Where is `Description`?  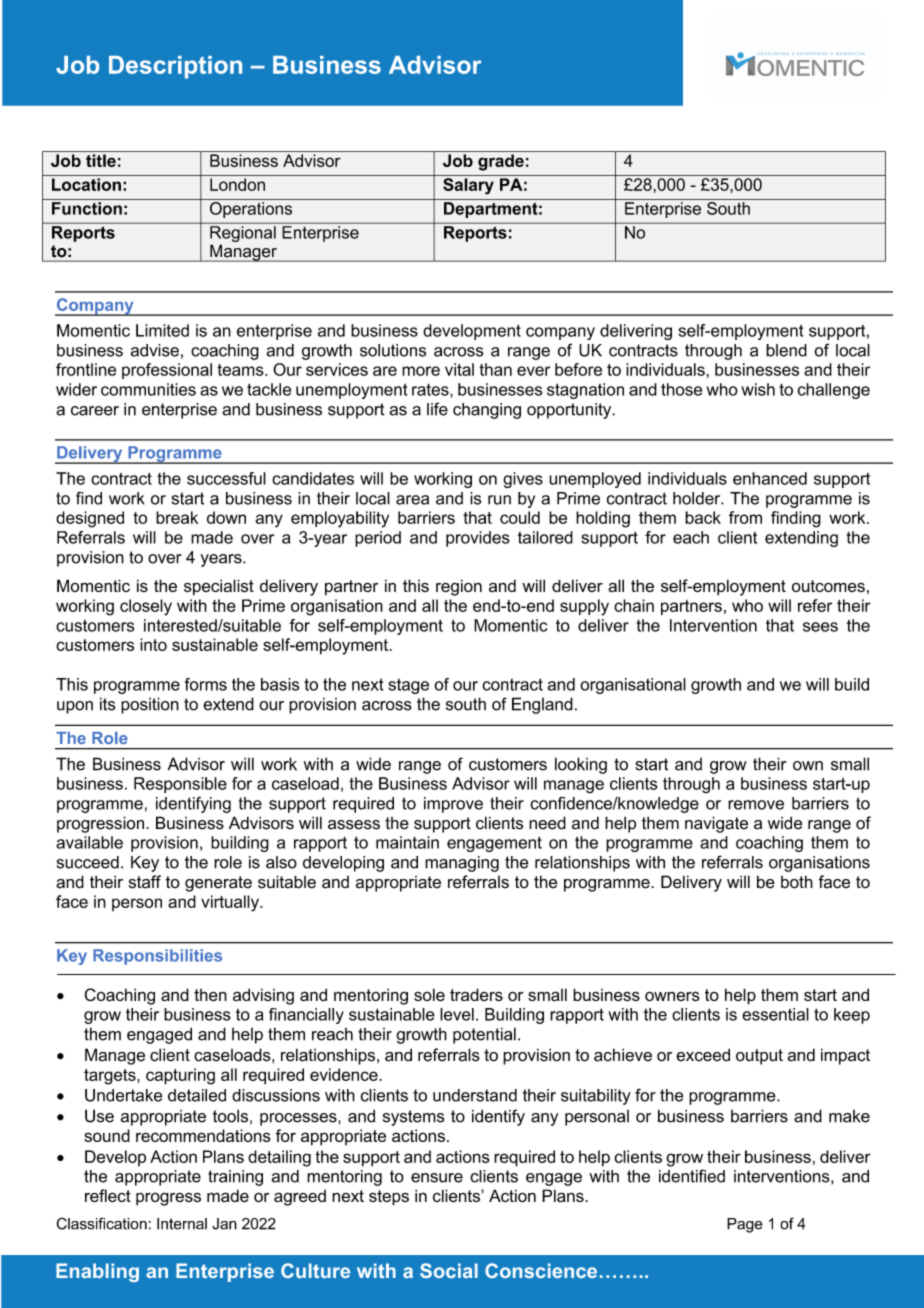 Description is located at coordinates (175, 67).
